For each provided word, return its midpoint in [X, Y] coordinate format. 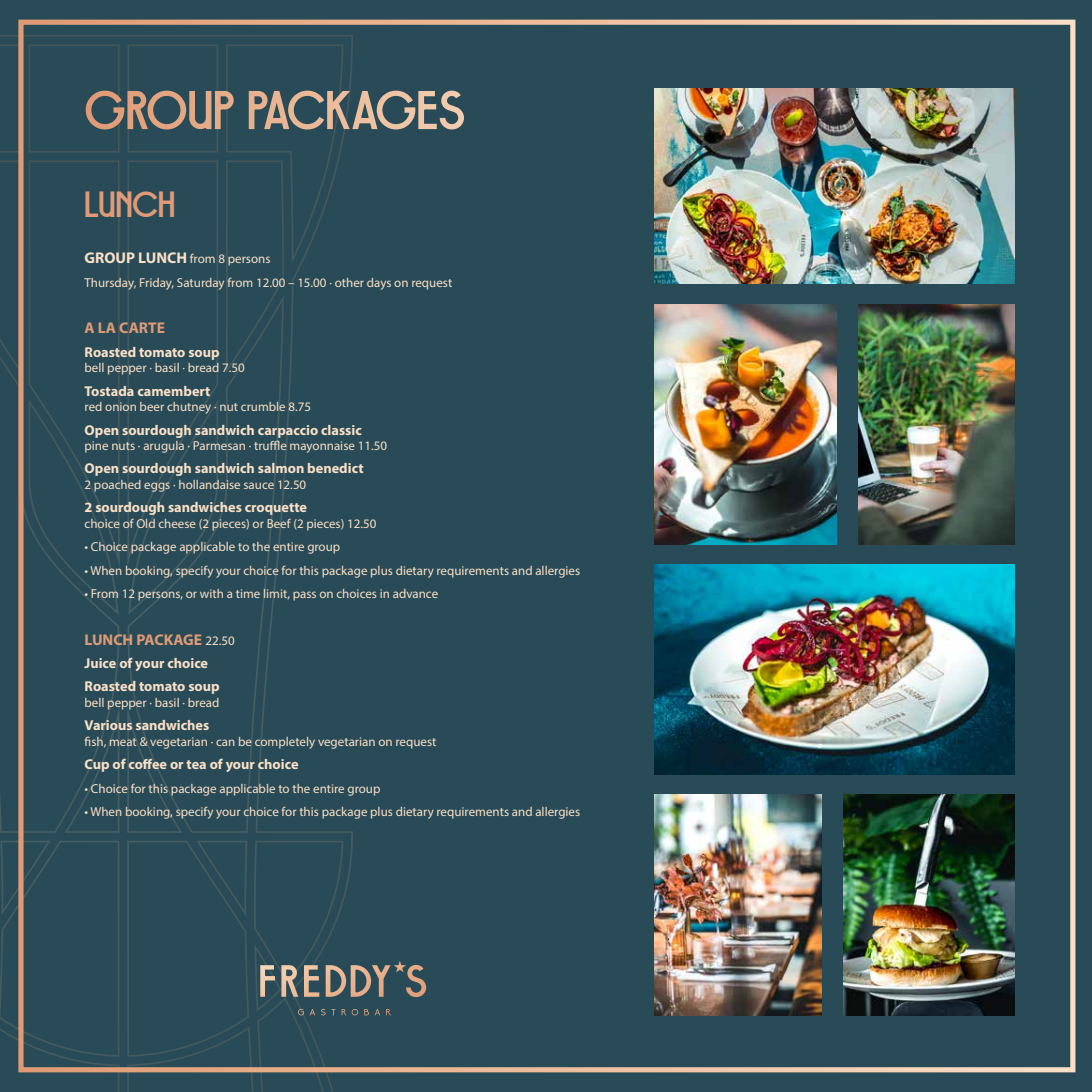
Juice [100, 663]
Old [146, 523]
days [379, 284]
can [225, 742]
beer [152, 406]
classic [341, 430]
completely [285, 743]
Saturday [200, 284]
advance [415, 593]
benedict [335, 468]
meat [123, 742]
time [248, 593]
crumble [263, 406]
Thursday [110, 284]
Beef [279, 523]
